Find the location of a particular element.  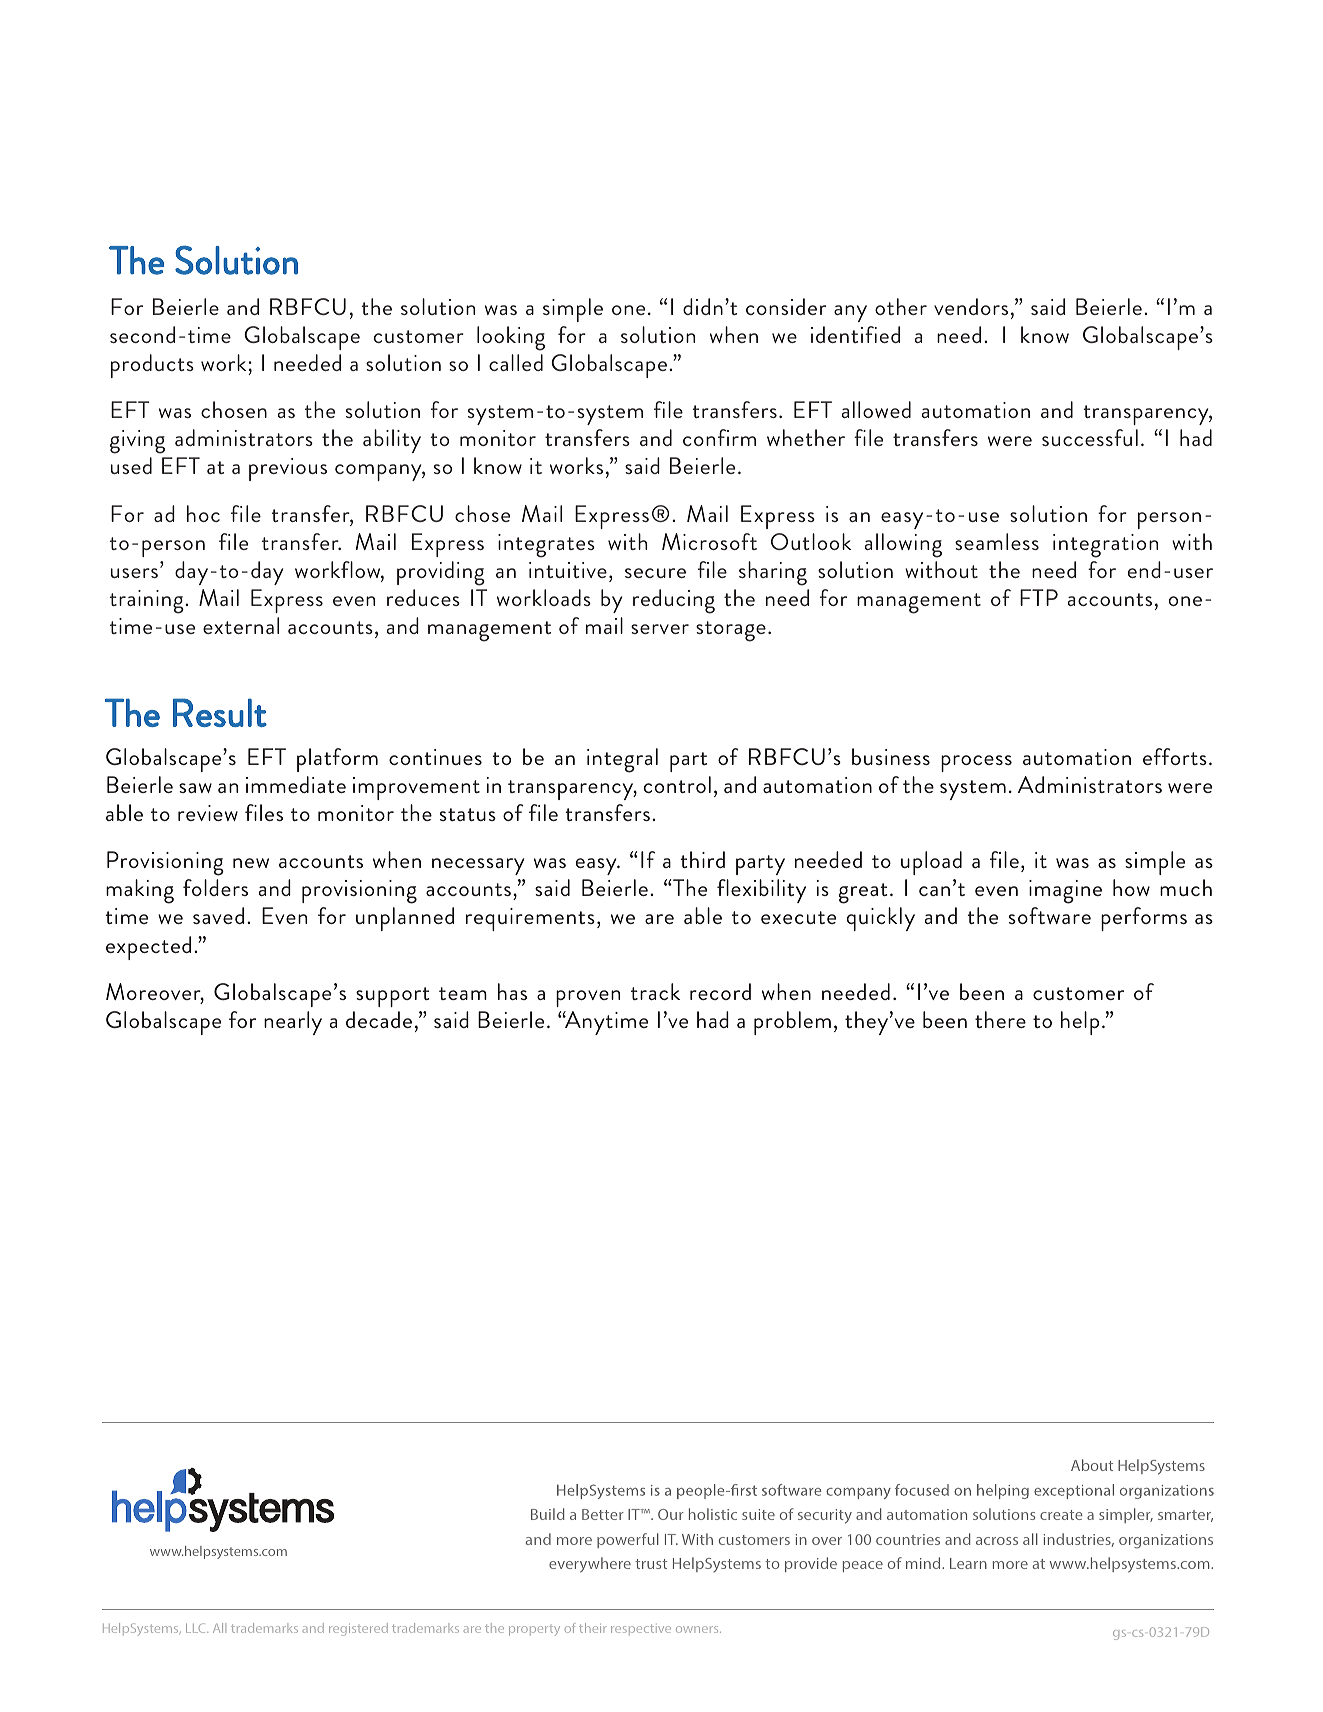

immediate is located at coordinates (296, 784).
